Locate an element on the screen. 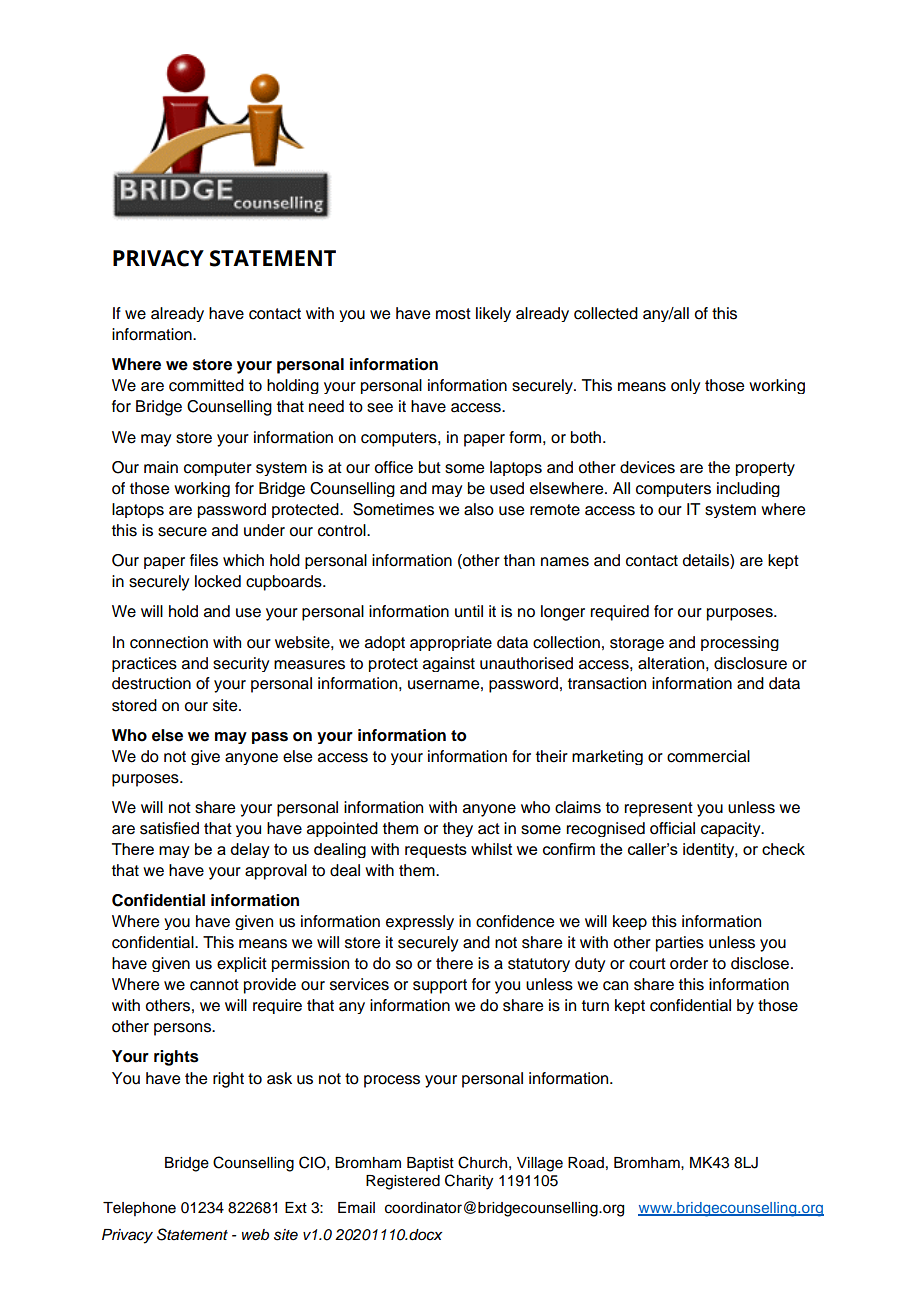  Road is located at coordinates (586, 1163).
